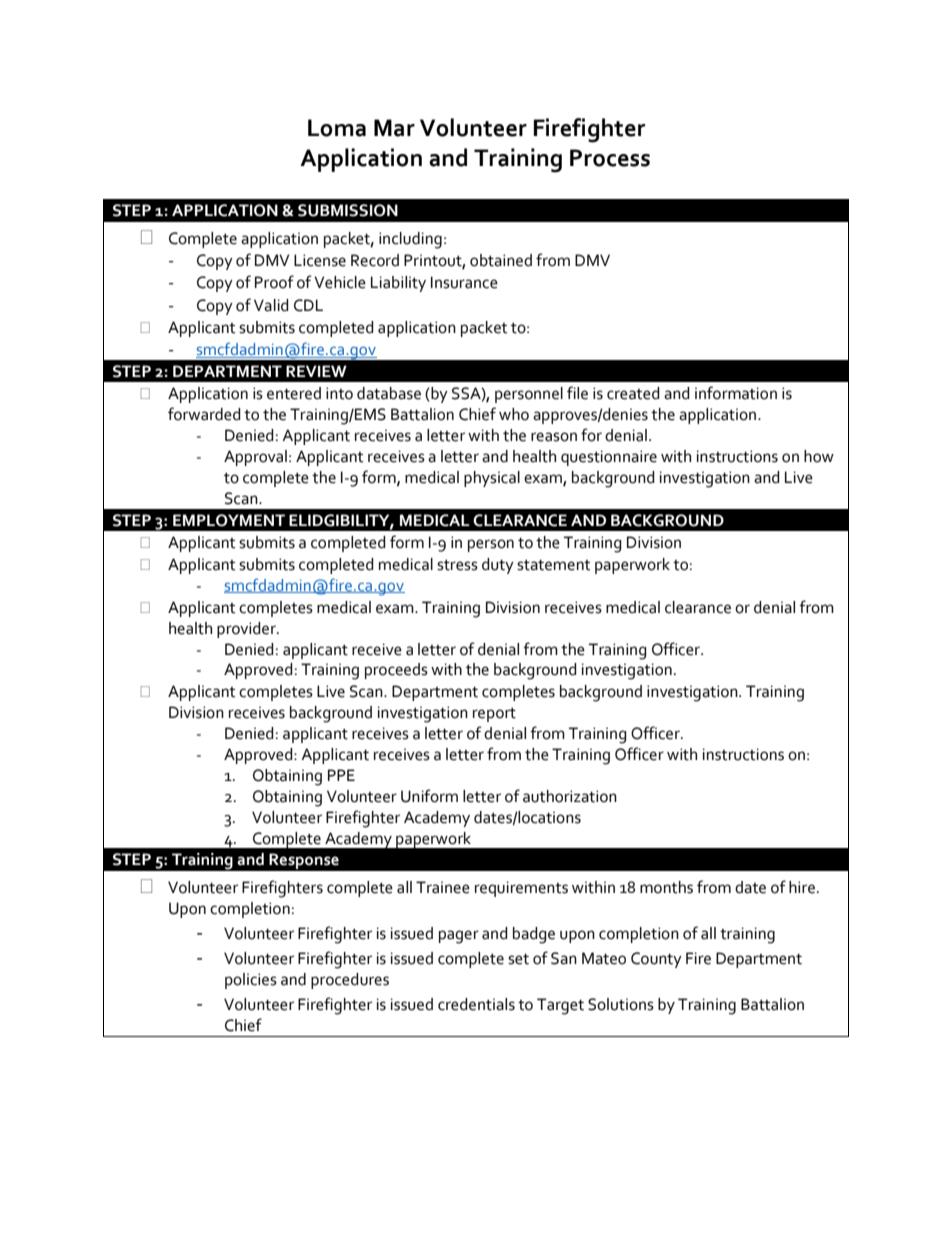 The width and height of the screenshot is (952, 1233). Describe the element at coordinates (251, 981) in the screenshot. I see `policies` at that location.
